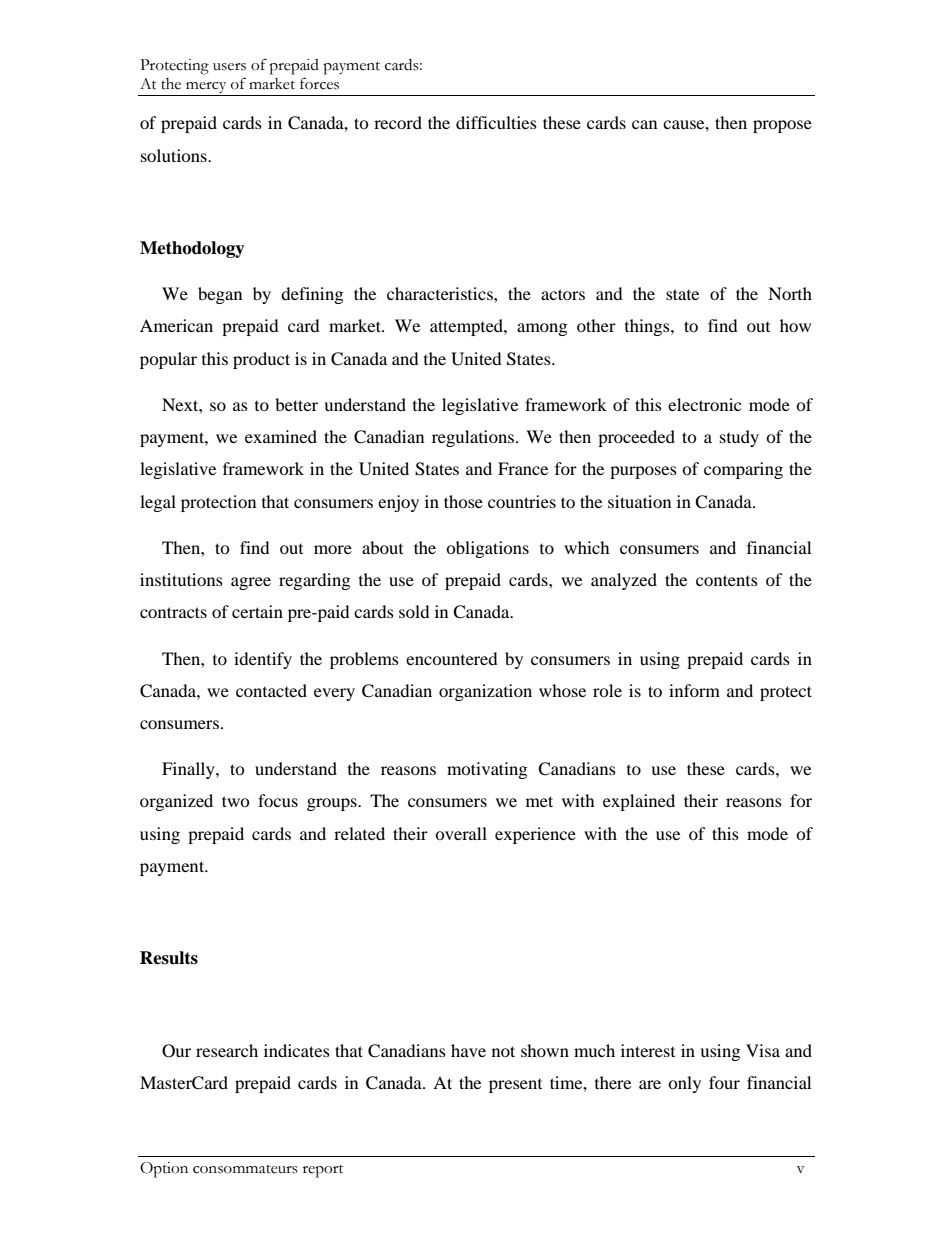  Describe the element at coordinates (206, 89) in the screenshot. I see `mercy` at that location.
